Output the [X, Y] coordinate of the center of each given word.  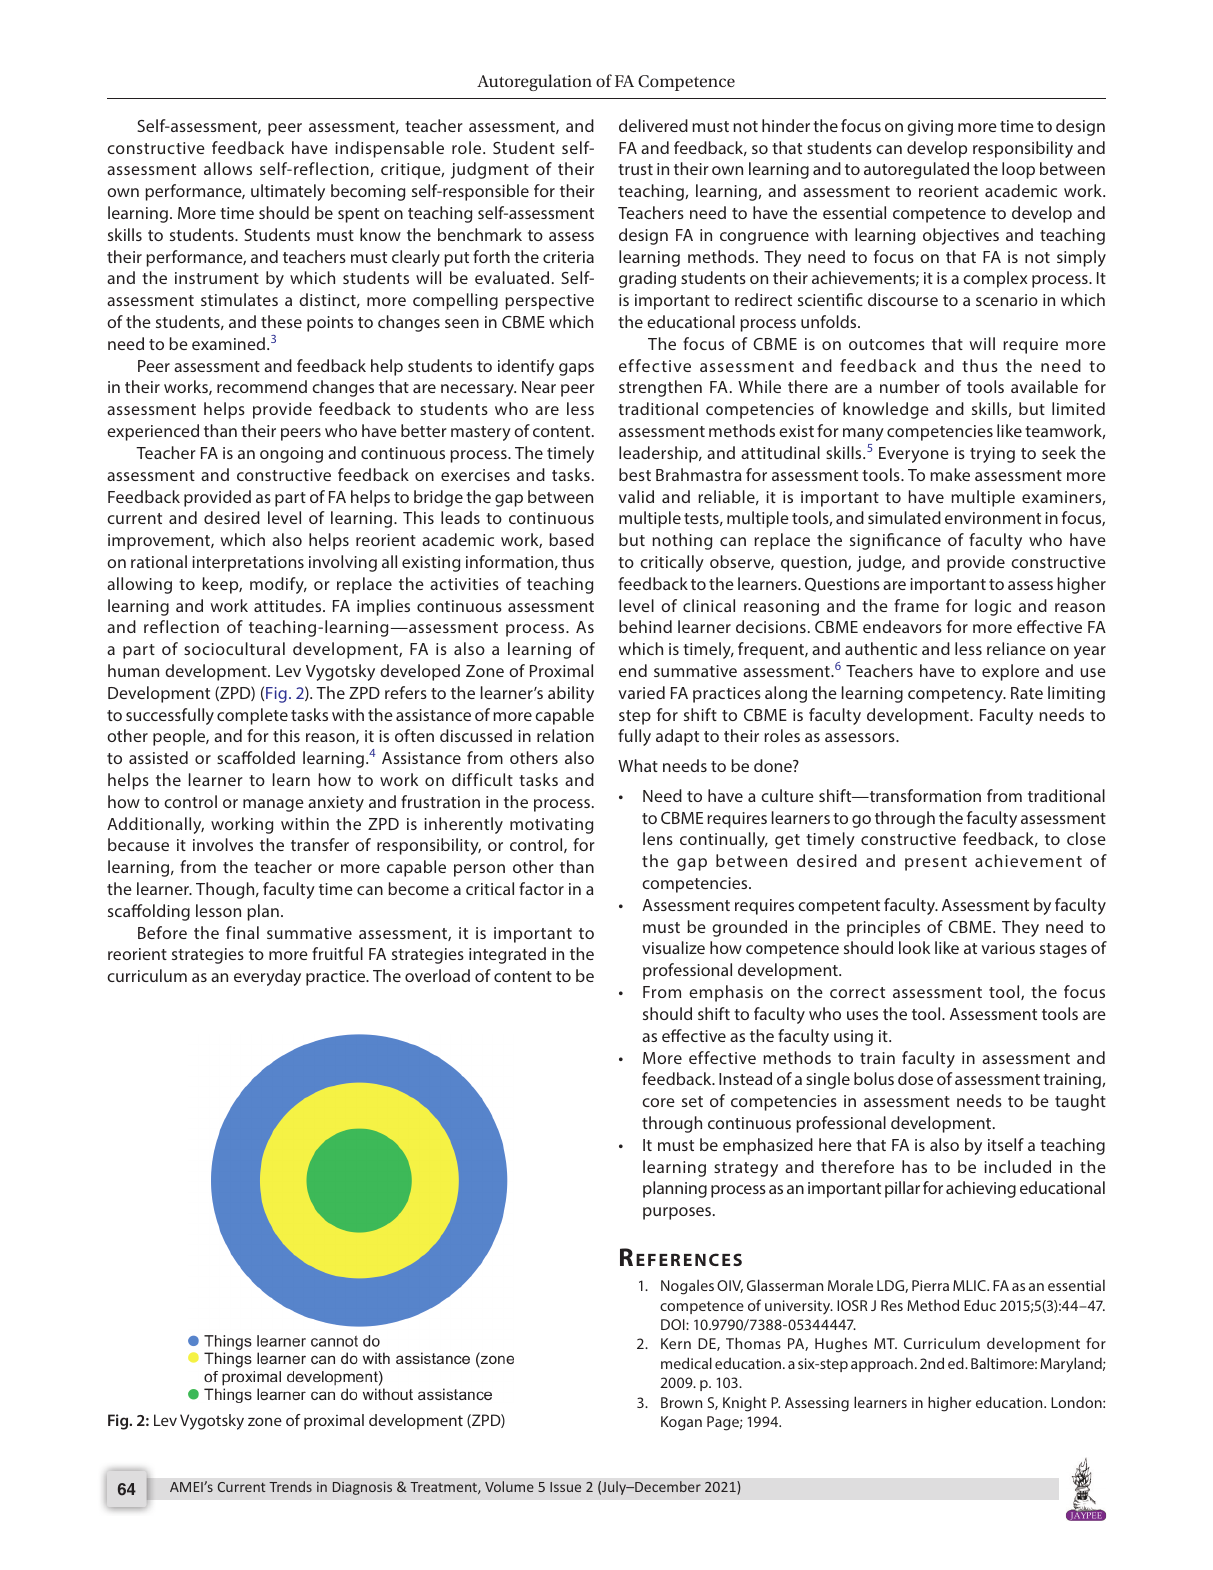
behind [645, 626]
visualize [673, 947]
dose [915, 1078]
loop [1018, 170]
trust [635, 169]
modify [278, 585]
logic [993, 607]
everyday [267, 977]
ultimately [288, 192]
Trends [290, 1486]
